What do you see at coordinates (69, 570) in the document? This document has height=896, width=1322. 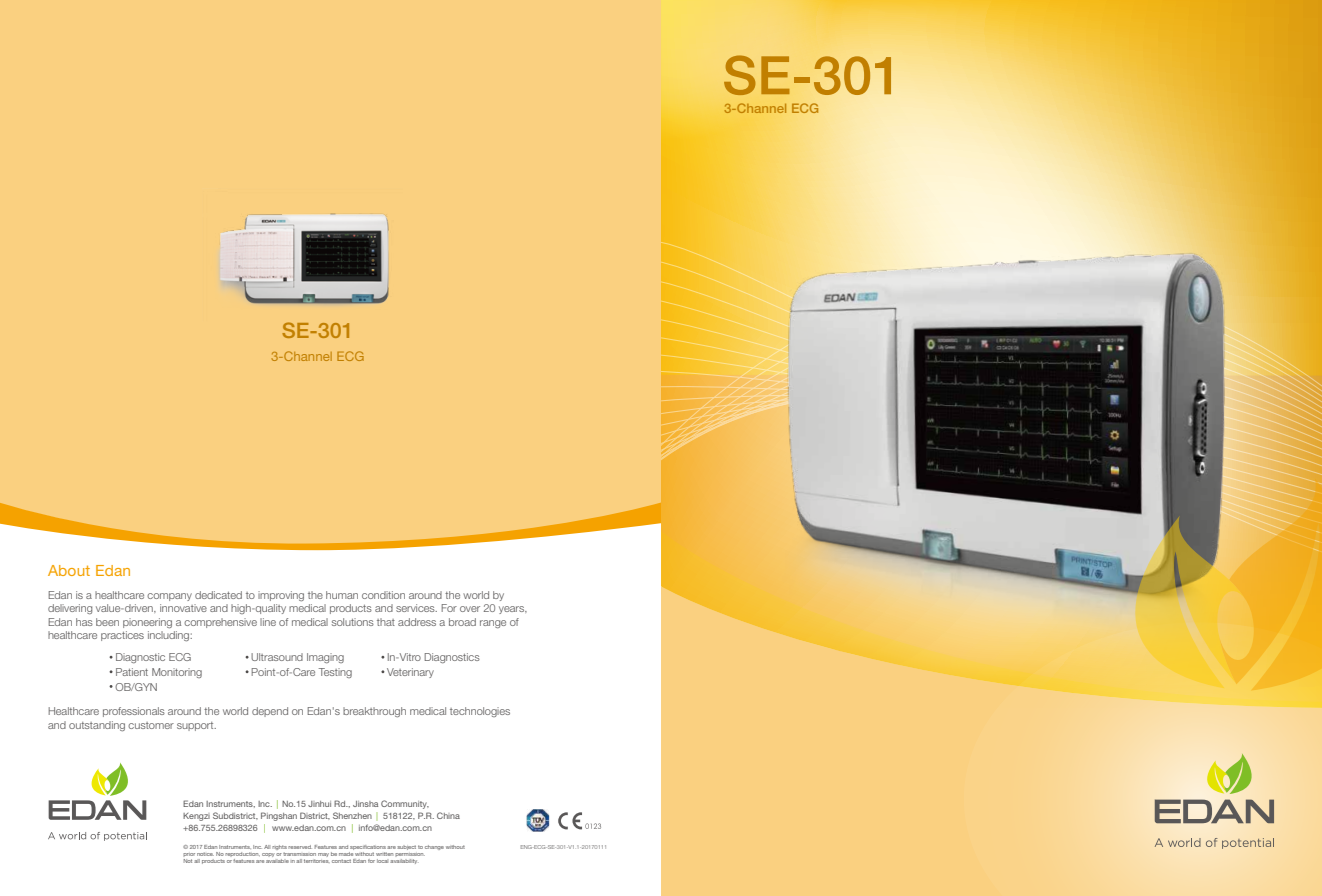 I see `About` at bounding box center [69, 570].
